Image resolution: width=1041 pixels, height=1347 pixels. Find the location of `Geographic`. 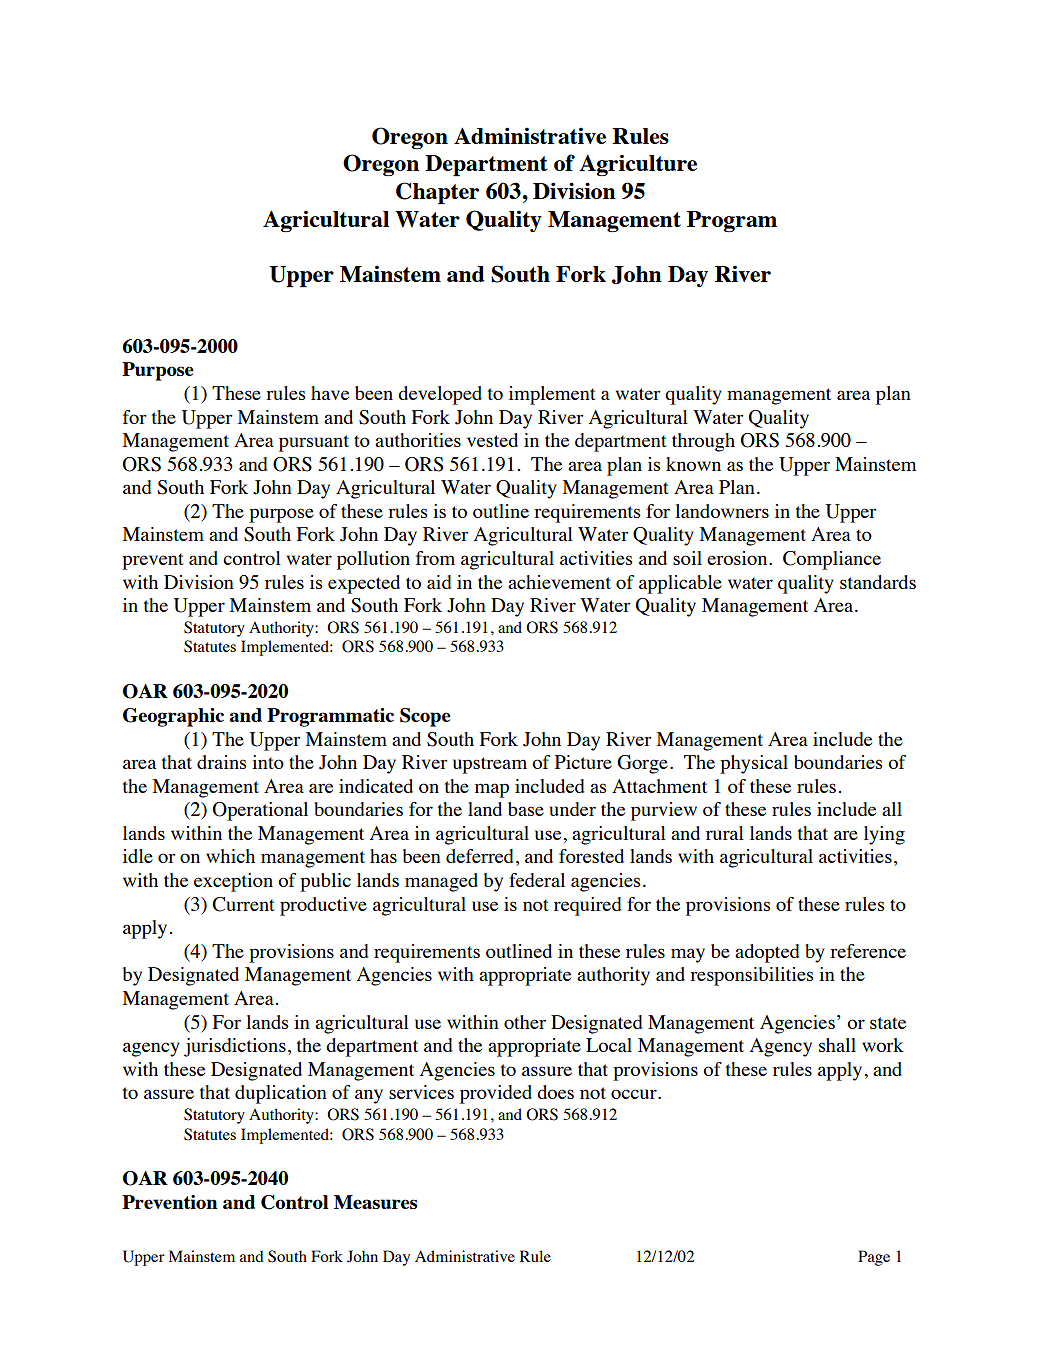

Geographic is located at coordinates (173, 717).
